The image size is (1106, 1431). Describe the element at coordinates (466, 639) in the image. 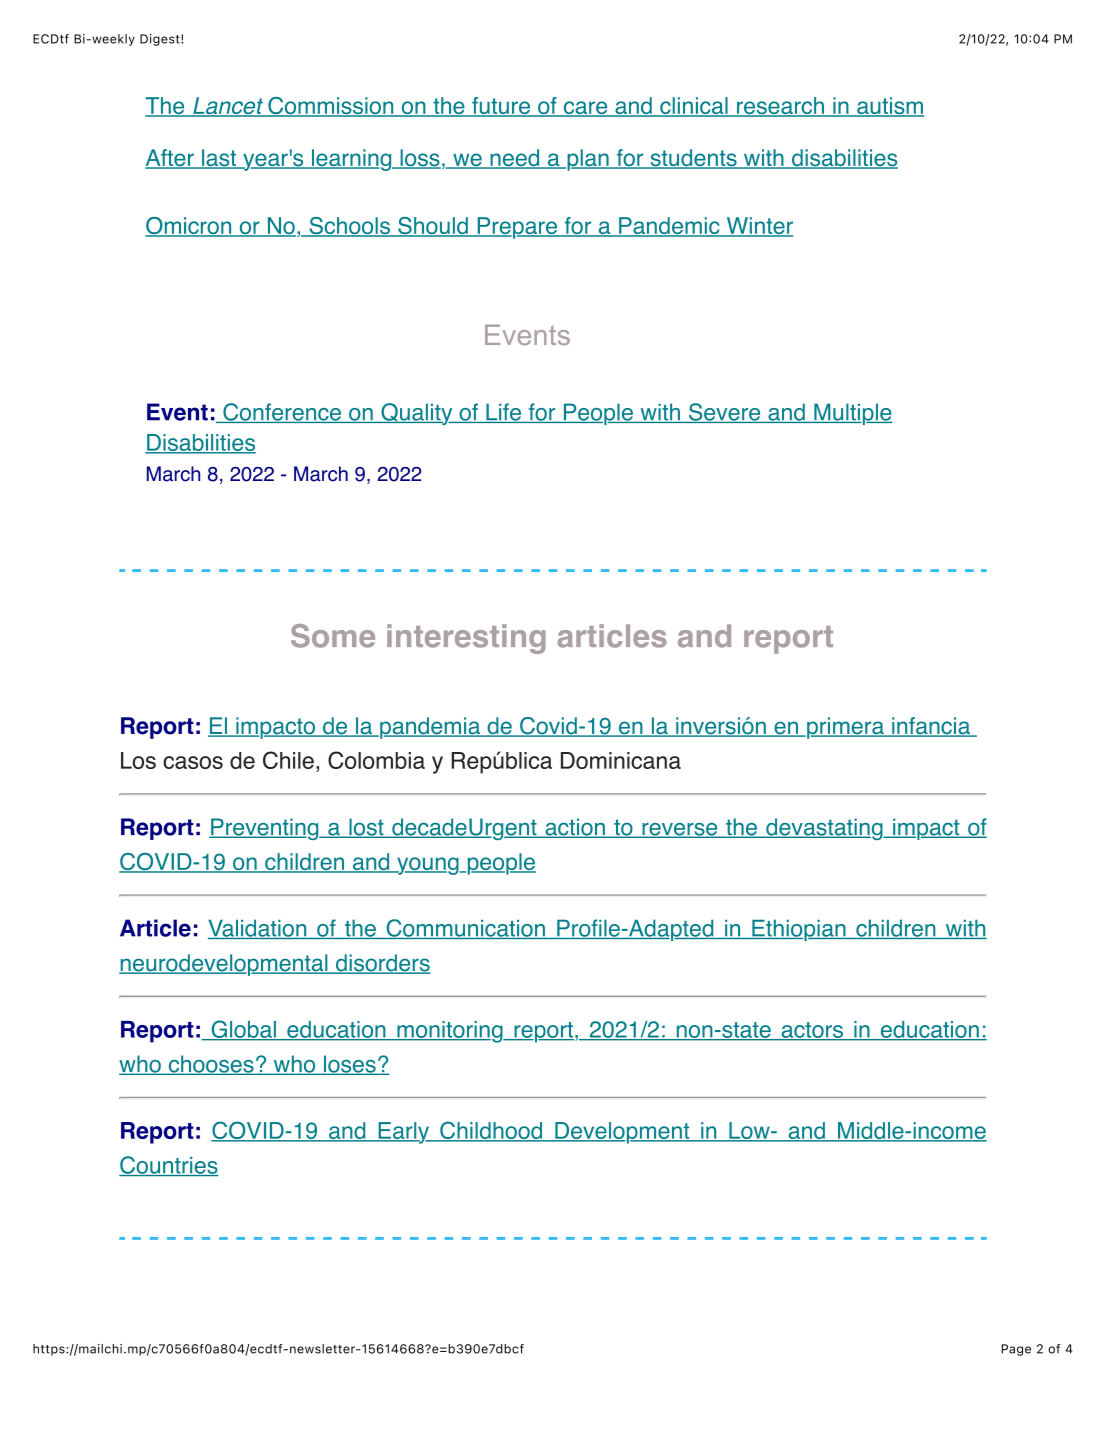

I see `interesting` at that location.
